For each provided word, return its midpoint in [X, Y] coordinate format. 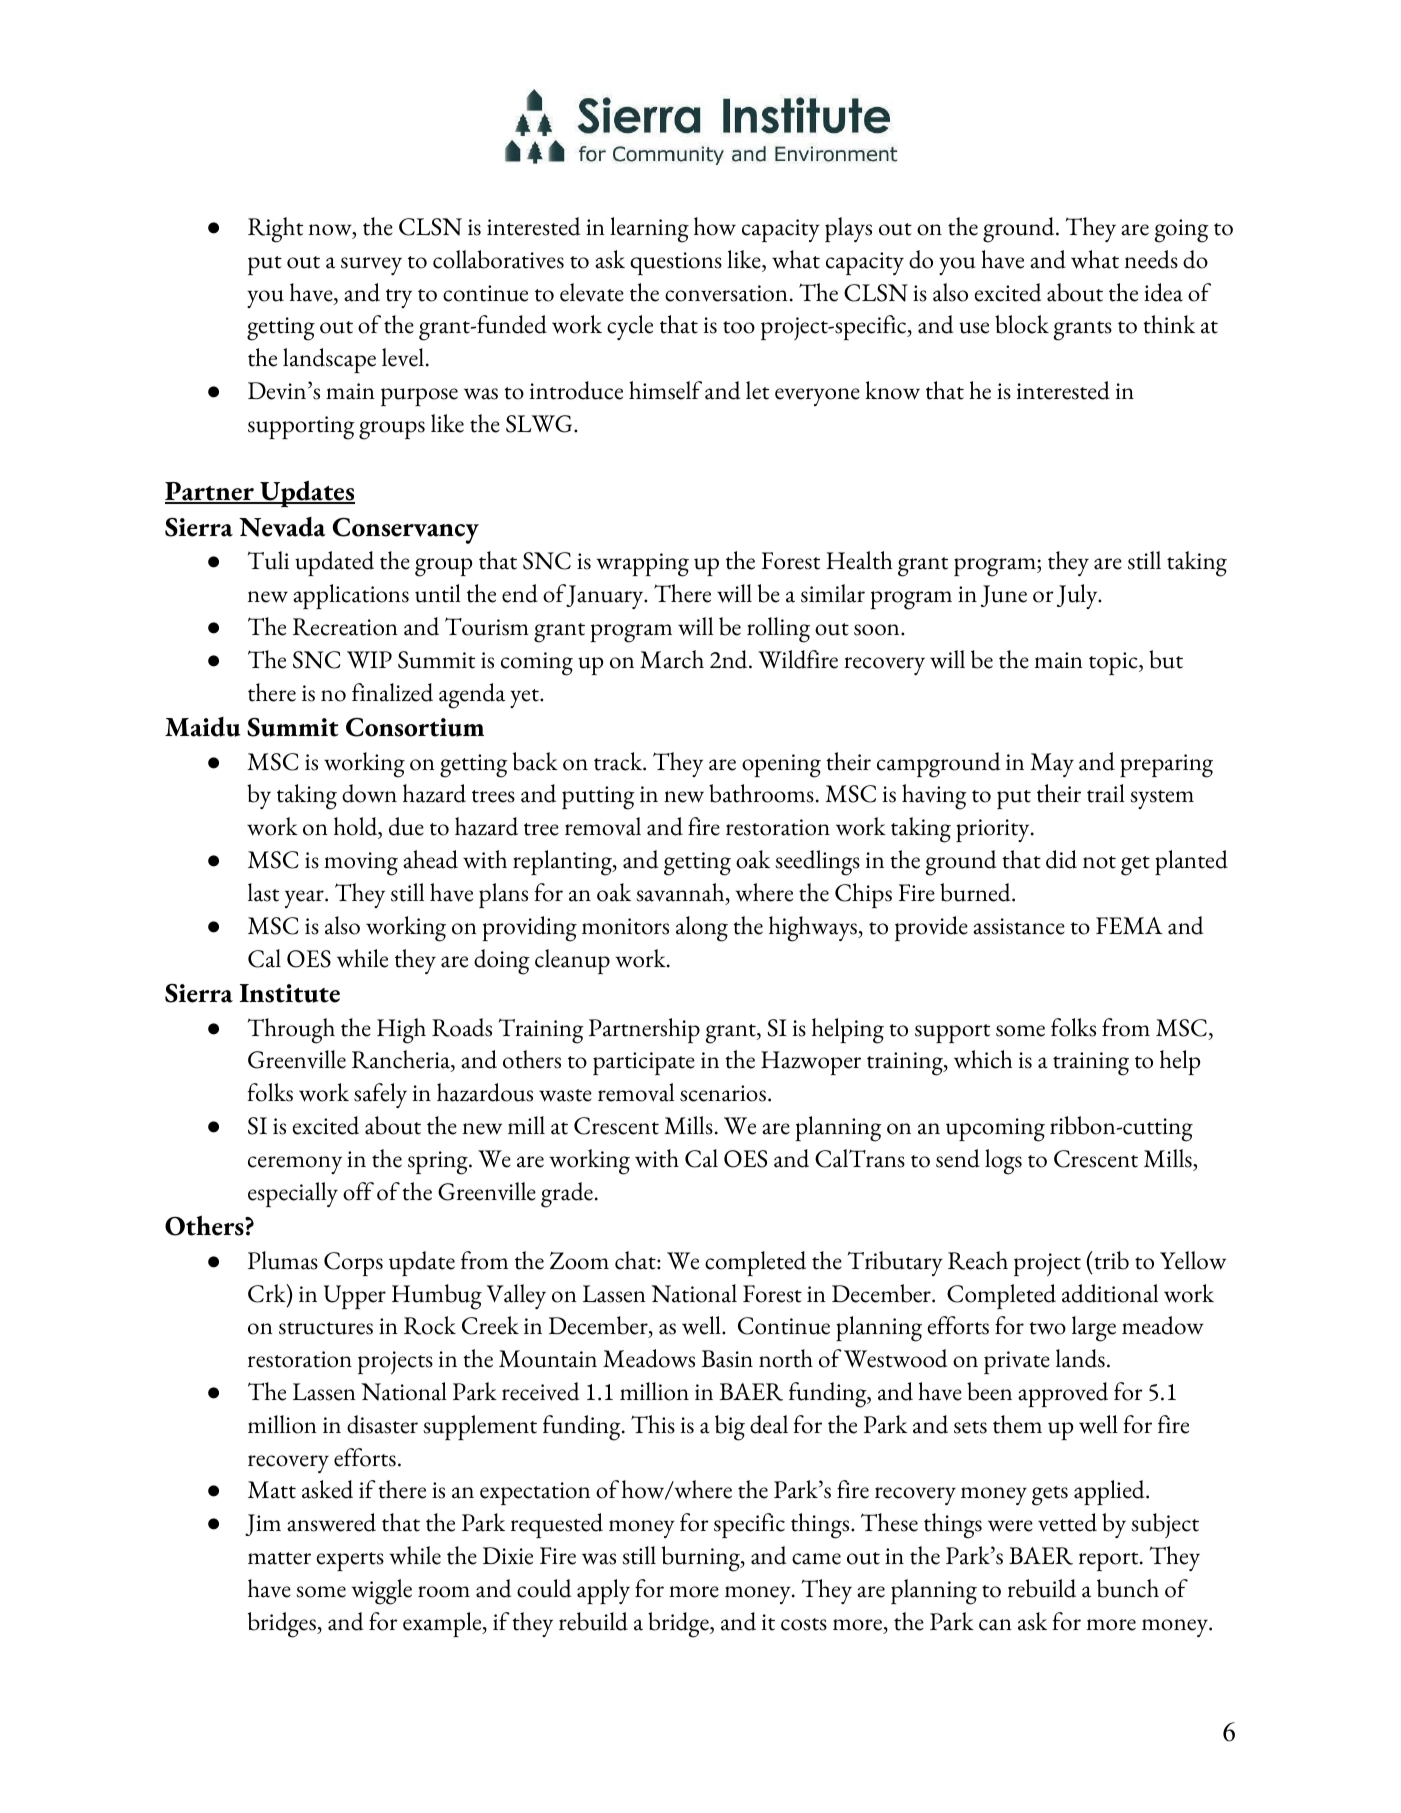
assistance [1019, 926]
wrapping [642, 565]
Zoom [579, 1261]
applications [351, 596]
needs [1151, 259]
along [702, 929]
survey [371, 266]
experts [350, 1561]
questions [676, 263]
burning [702, 1559]
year [305, 899]
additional [1110, 1293]
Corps [353, 1264]
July [1078, 596]
